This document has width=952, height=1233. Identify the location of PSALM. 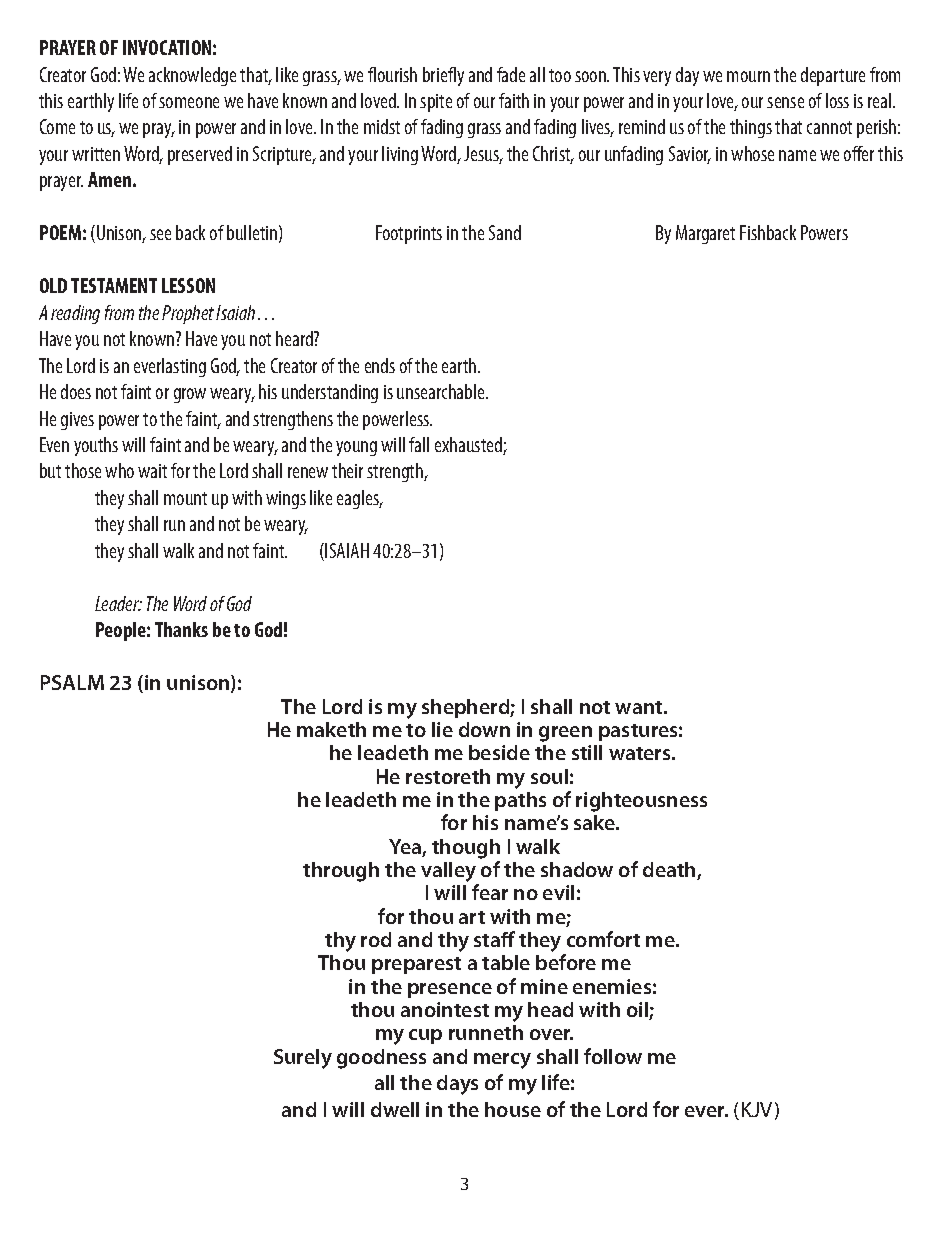
(72, 682).
